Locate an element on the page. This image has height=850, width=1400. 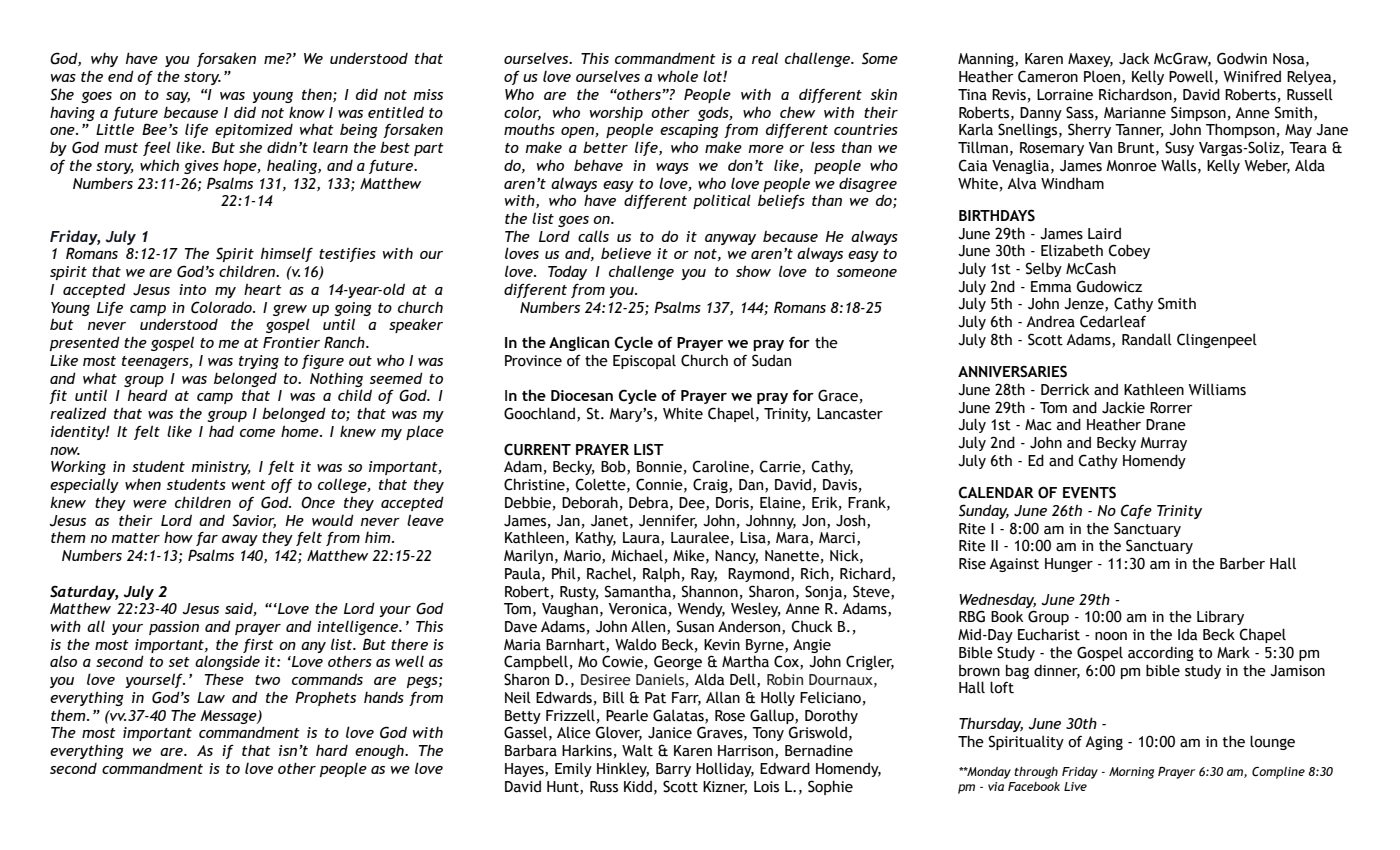
into is located at coordinates (192, 289).
